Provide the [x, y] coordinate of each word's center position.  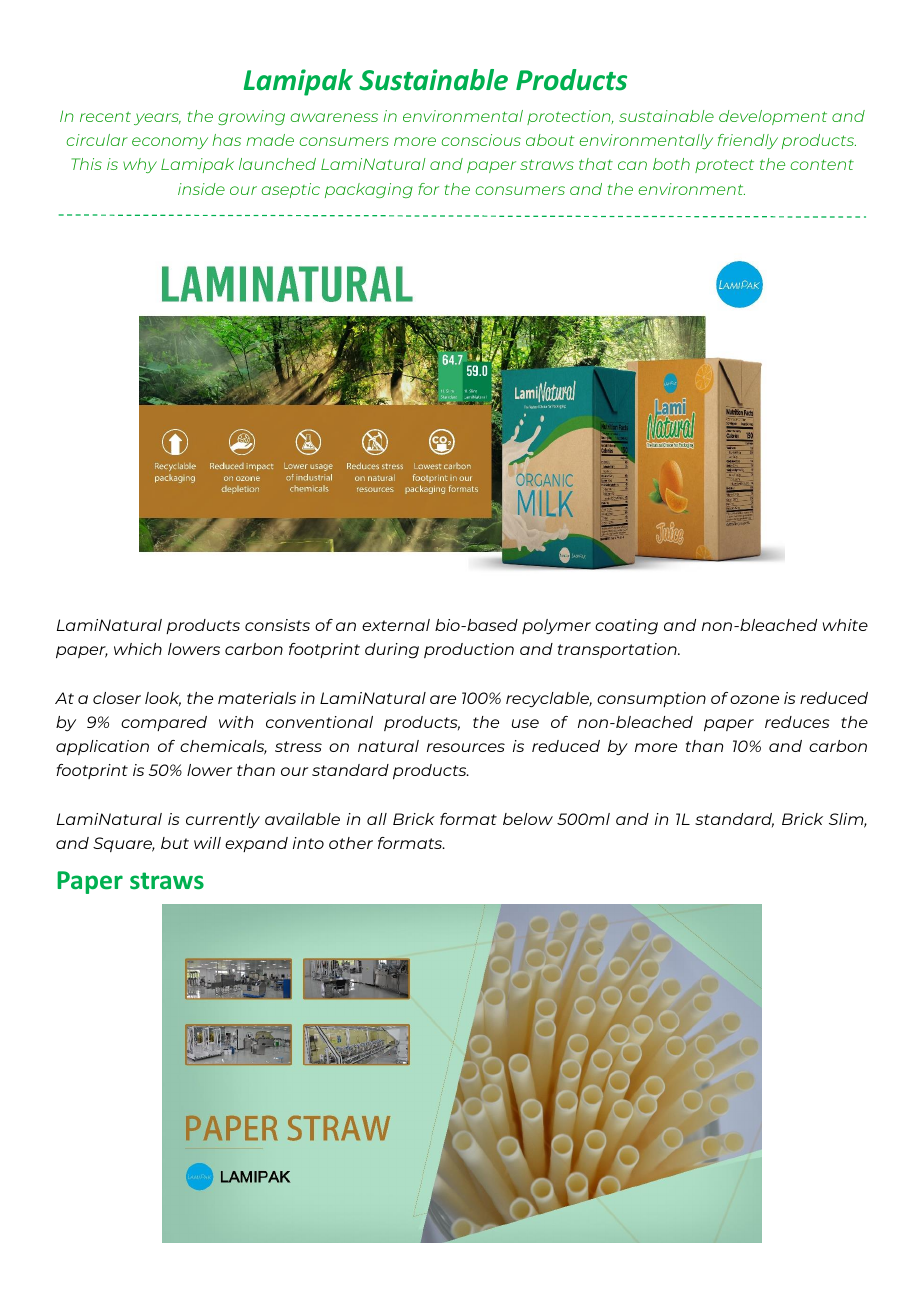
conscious [481, 140]
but [175, 843]
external [396, 625]
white [845, 625]
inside [201, 189]
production [469, 650]
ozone [754, 699]
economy [170, 143]
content [822, 164]
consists [277, 625]
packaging [369, 190]
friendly [748, 141]
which [138, 649]
